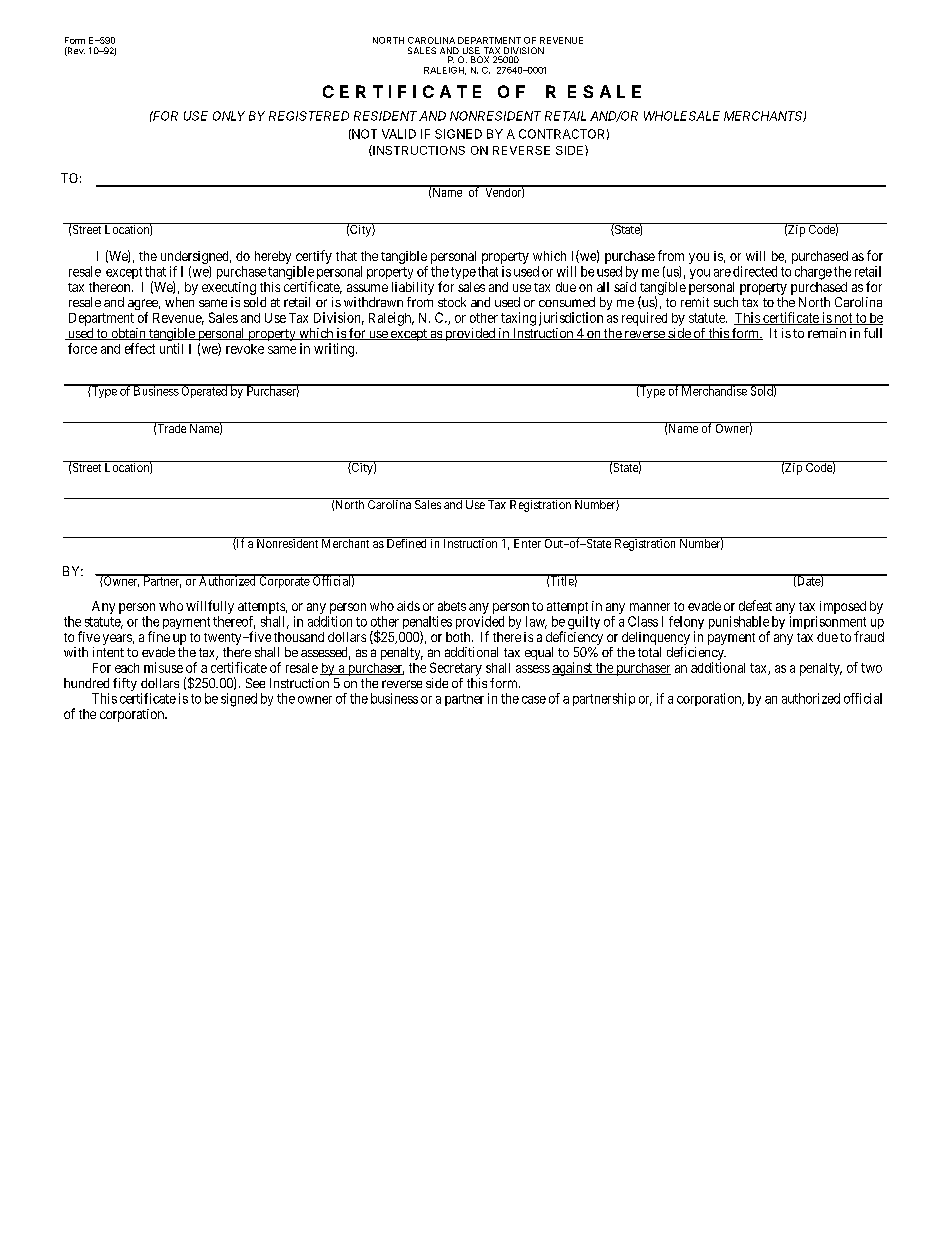  I want to click on taxing, so click(518, 320).
